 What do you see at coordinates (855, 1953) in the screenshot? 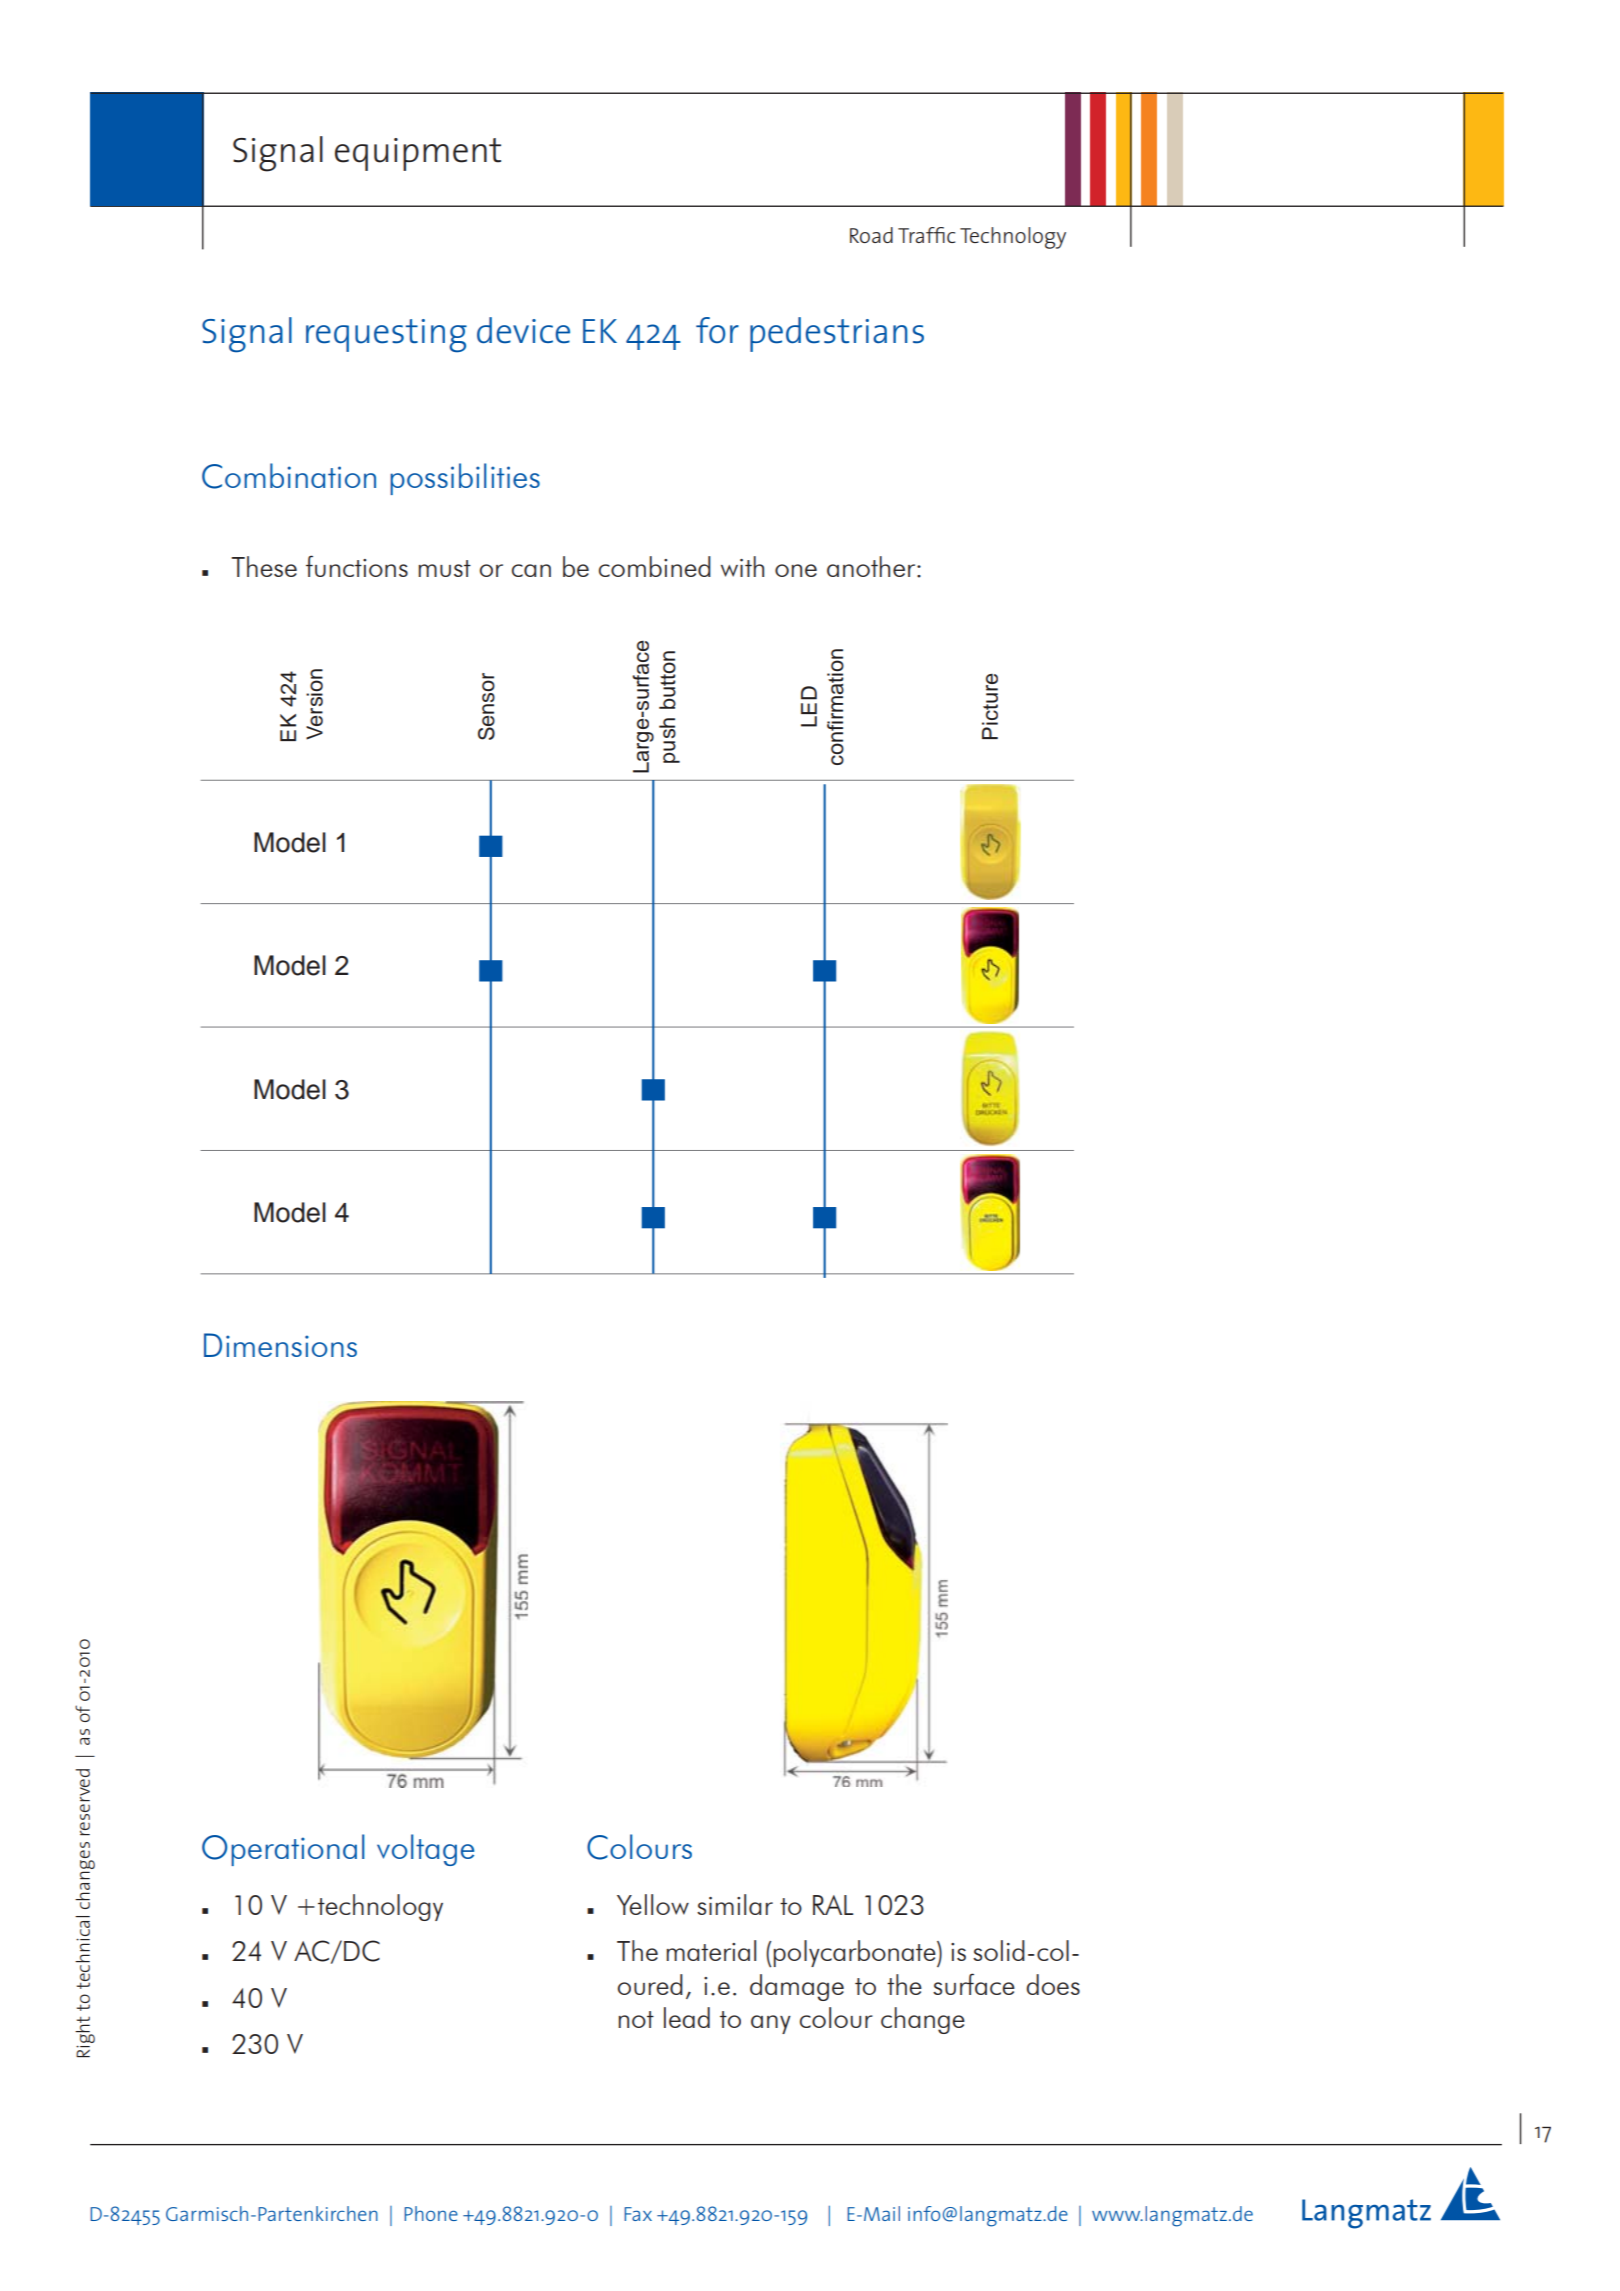
I see `polycarbonate` at bounding box center [855, 1953].
